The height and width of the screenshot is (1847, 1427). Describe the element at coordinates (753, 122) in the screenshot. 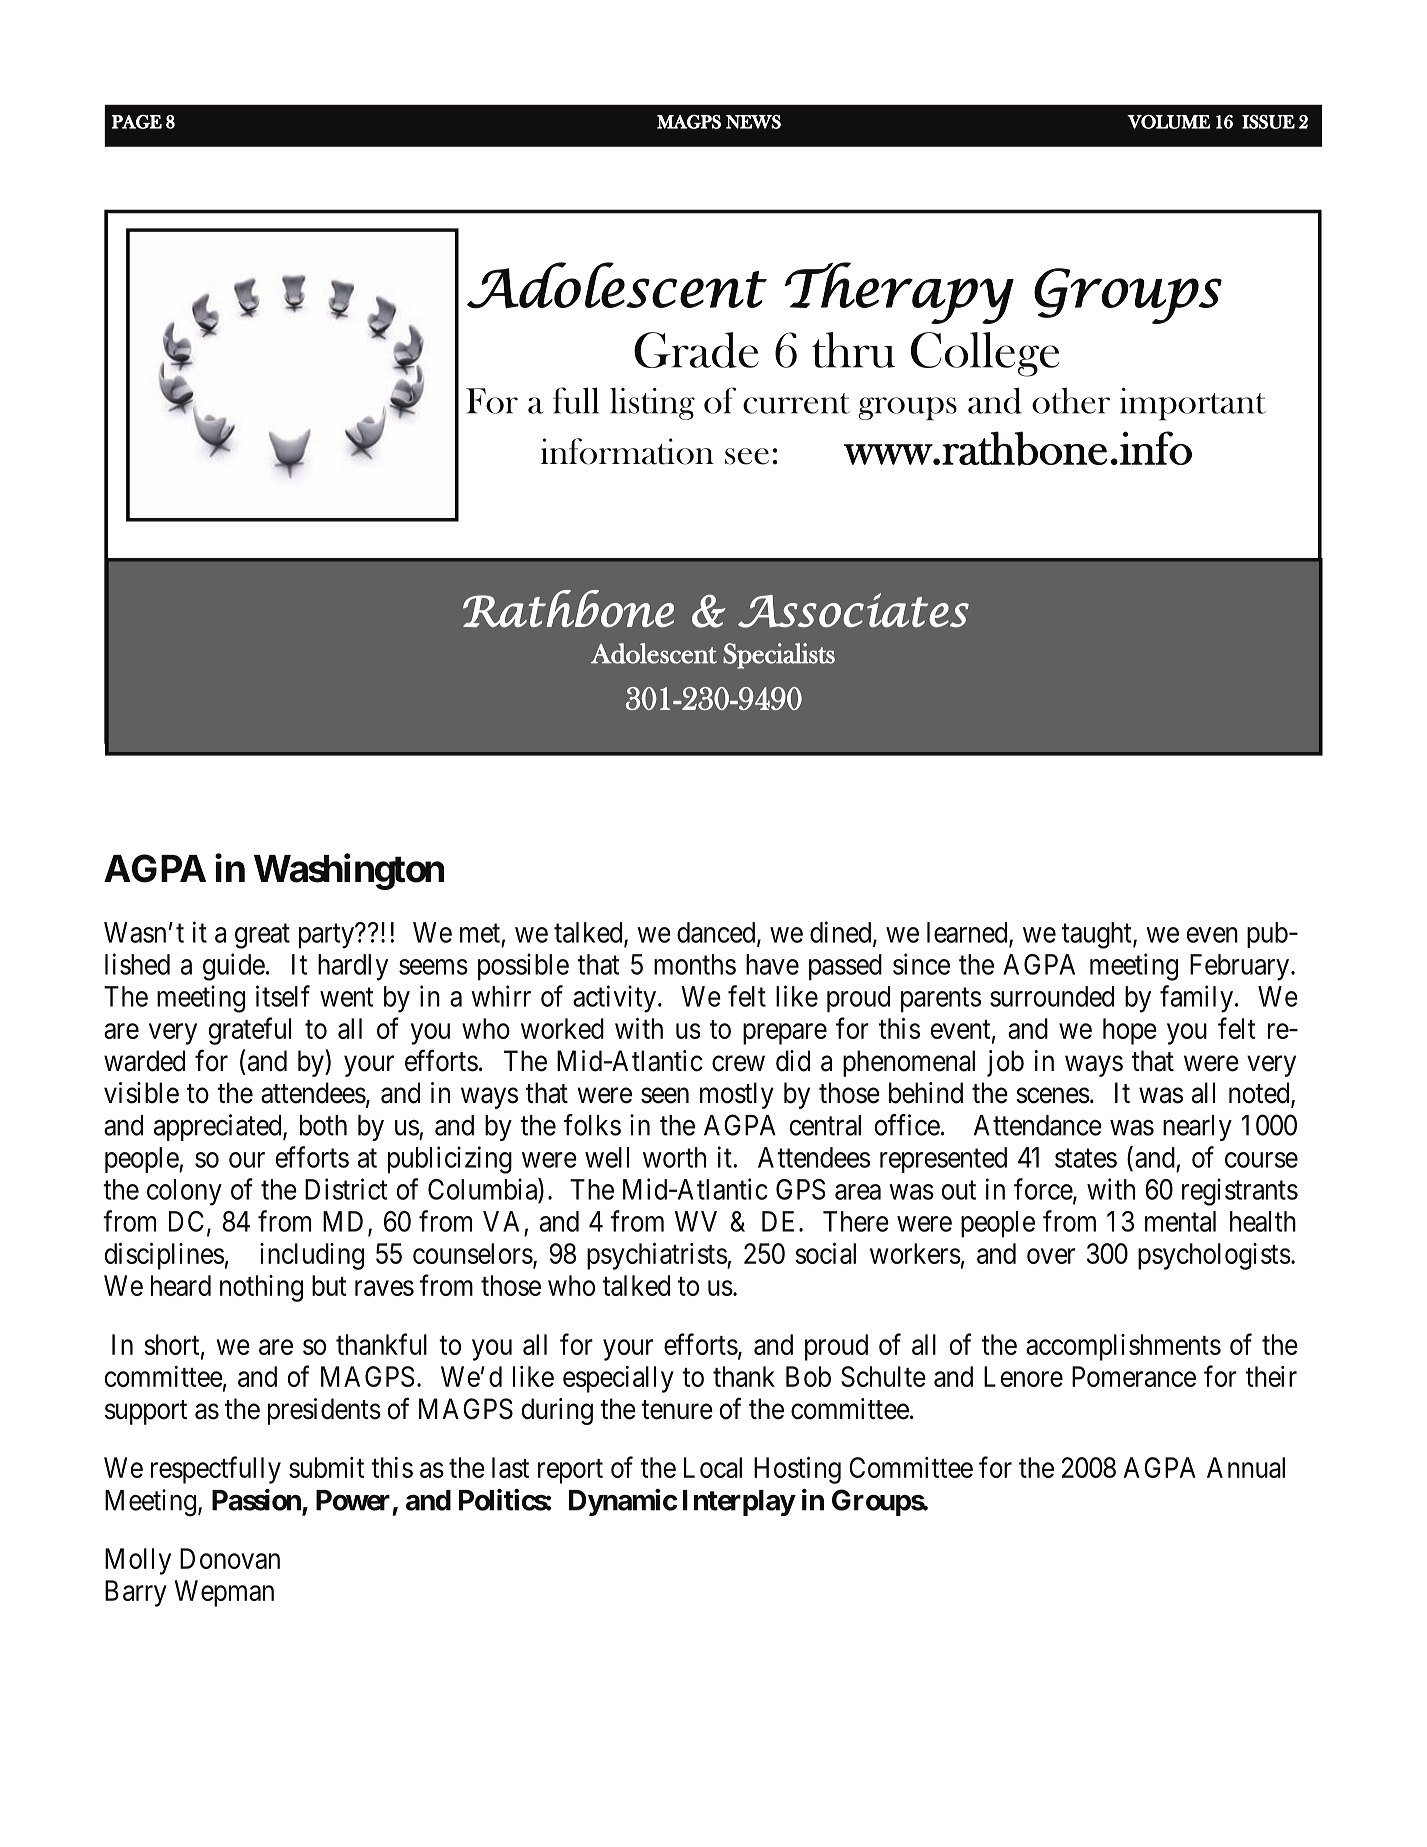

I see `NEWS` at that location.
